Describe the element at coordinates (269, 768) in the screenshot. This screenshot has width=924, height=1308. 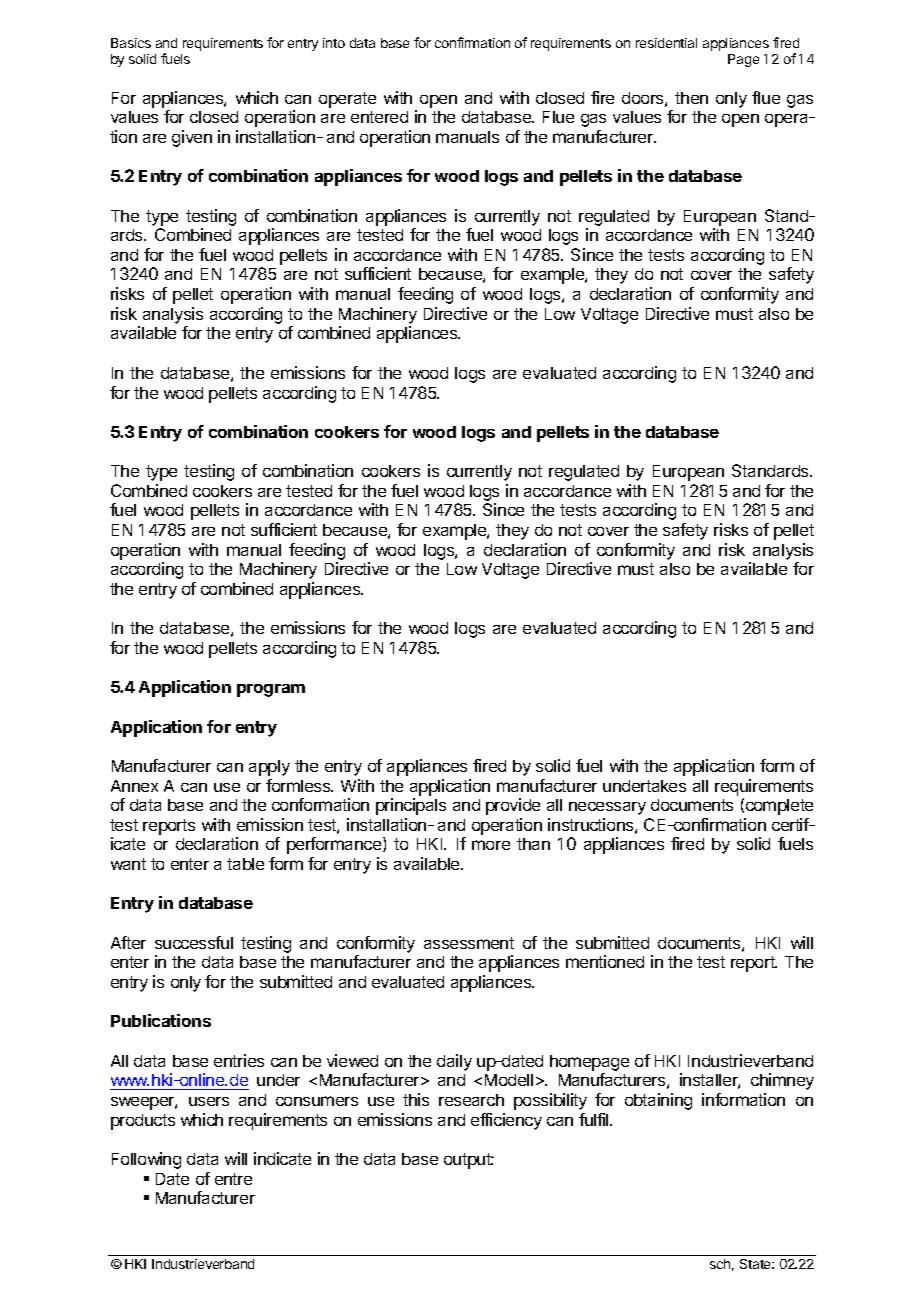
I see `apply` at that location.
